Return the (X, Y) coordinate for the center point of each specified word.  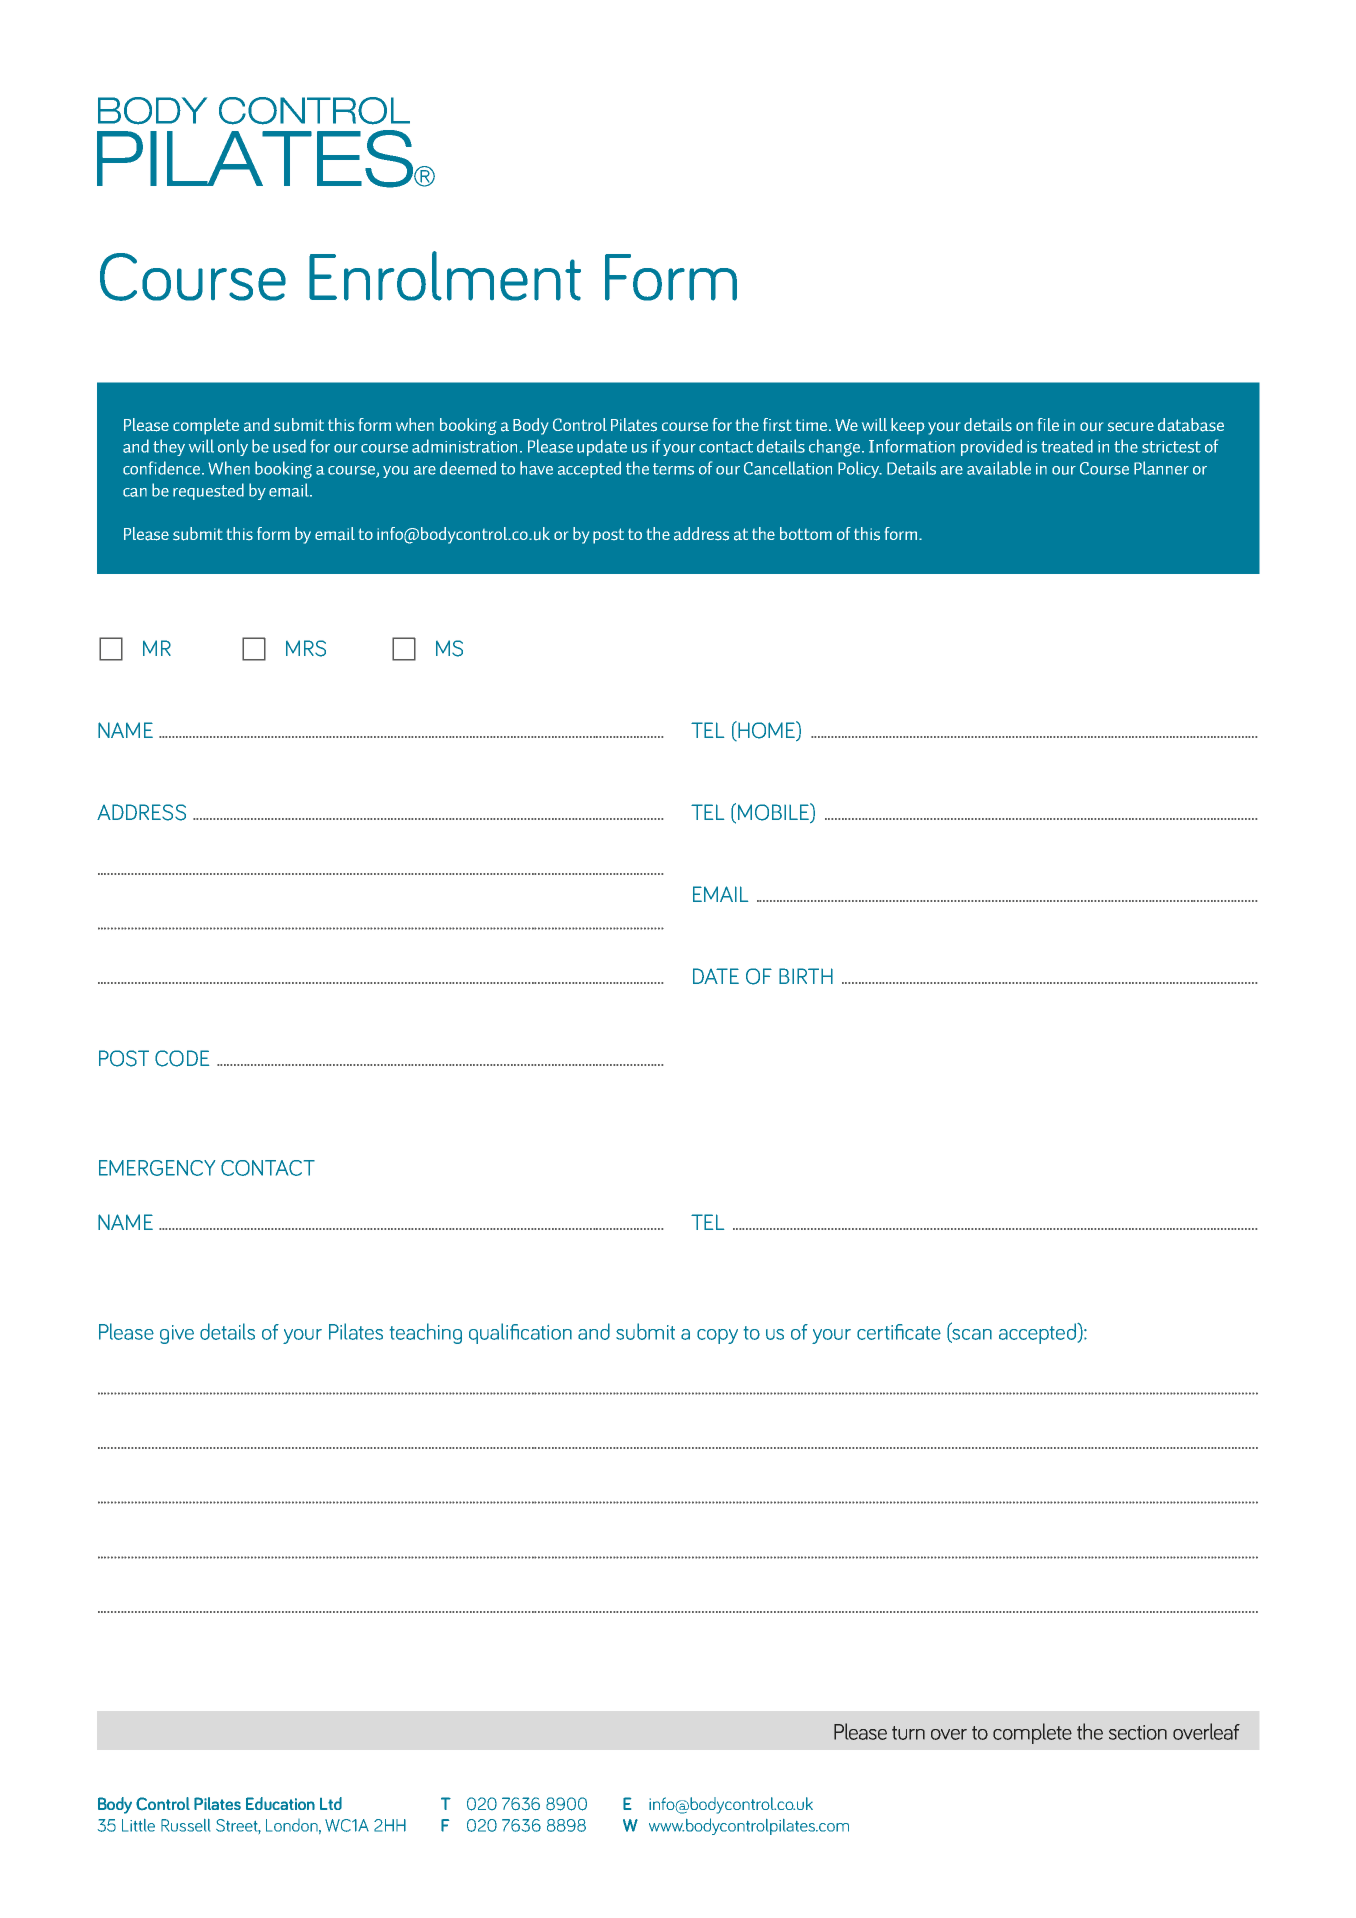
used (289, 446)
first (777, 425)
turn (908, 1733)
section (1138, 1732)
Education (280, 1803)
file (1048, 424)
